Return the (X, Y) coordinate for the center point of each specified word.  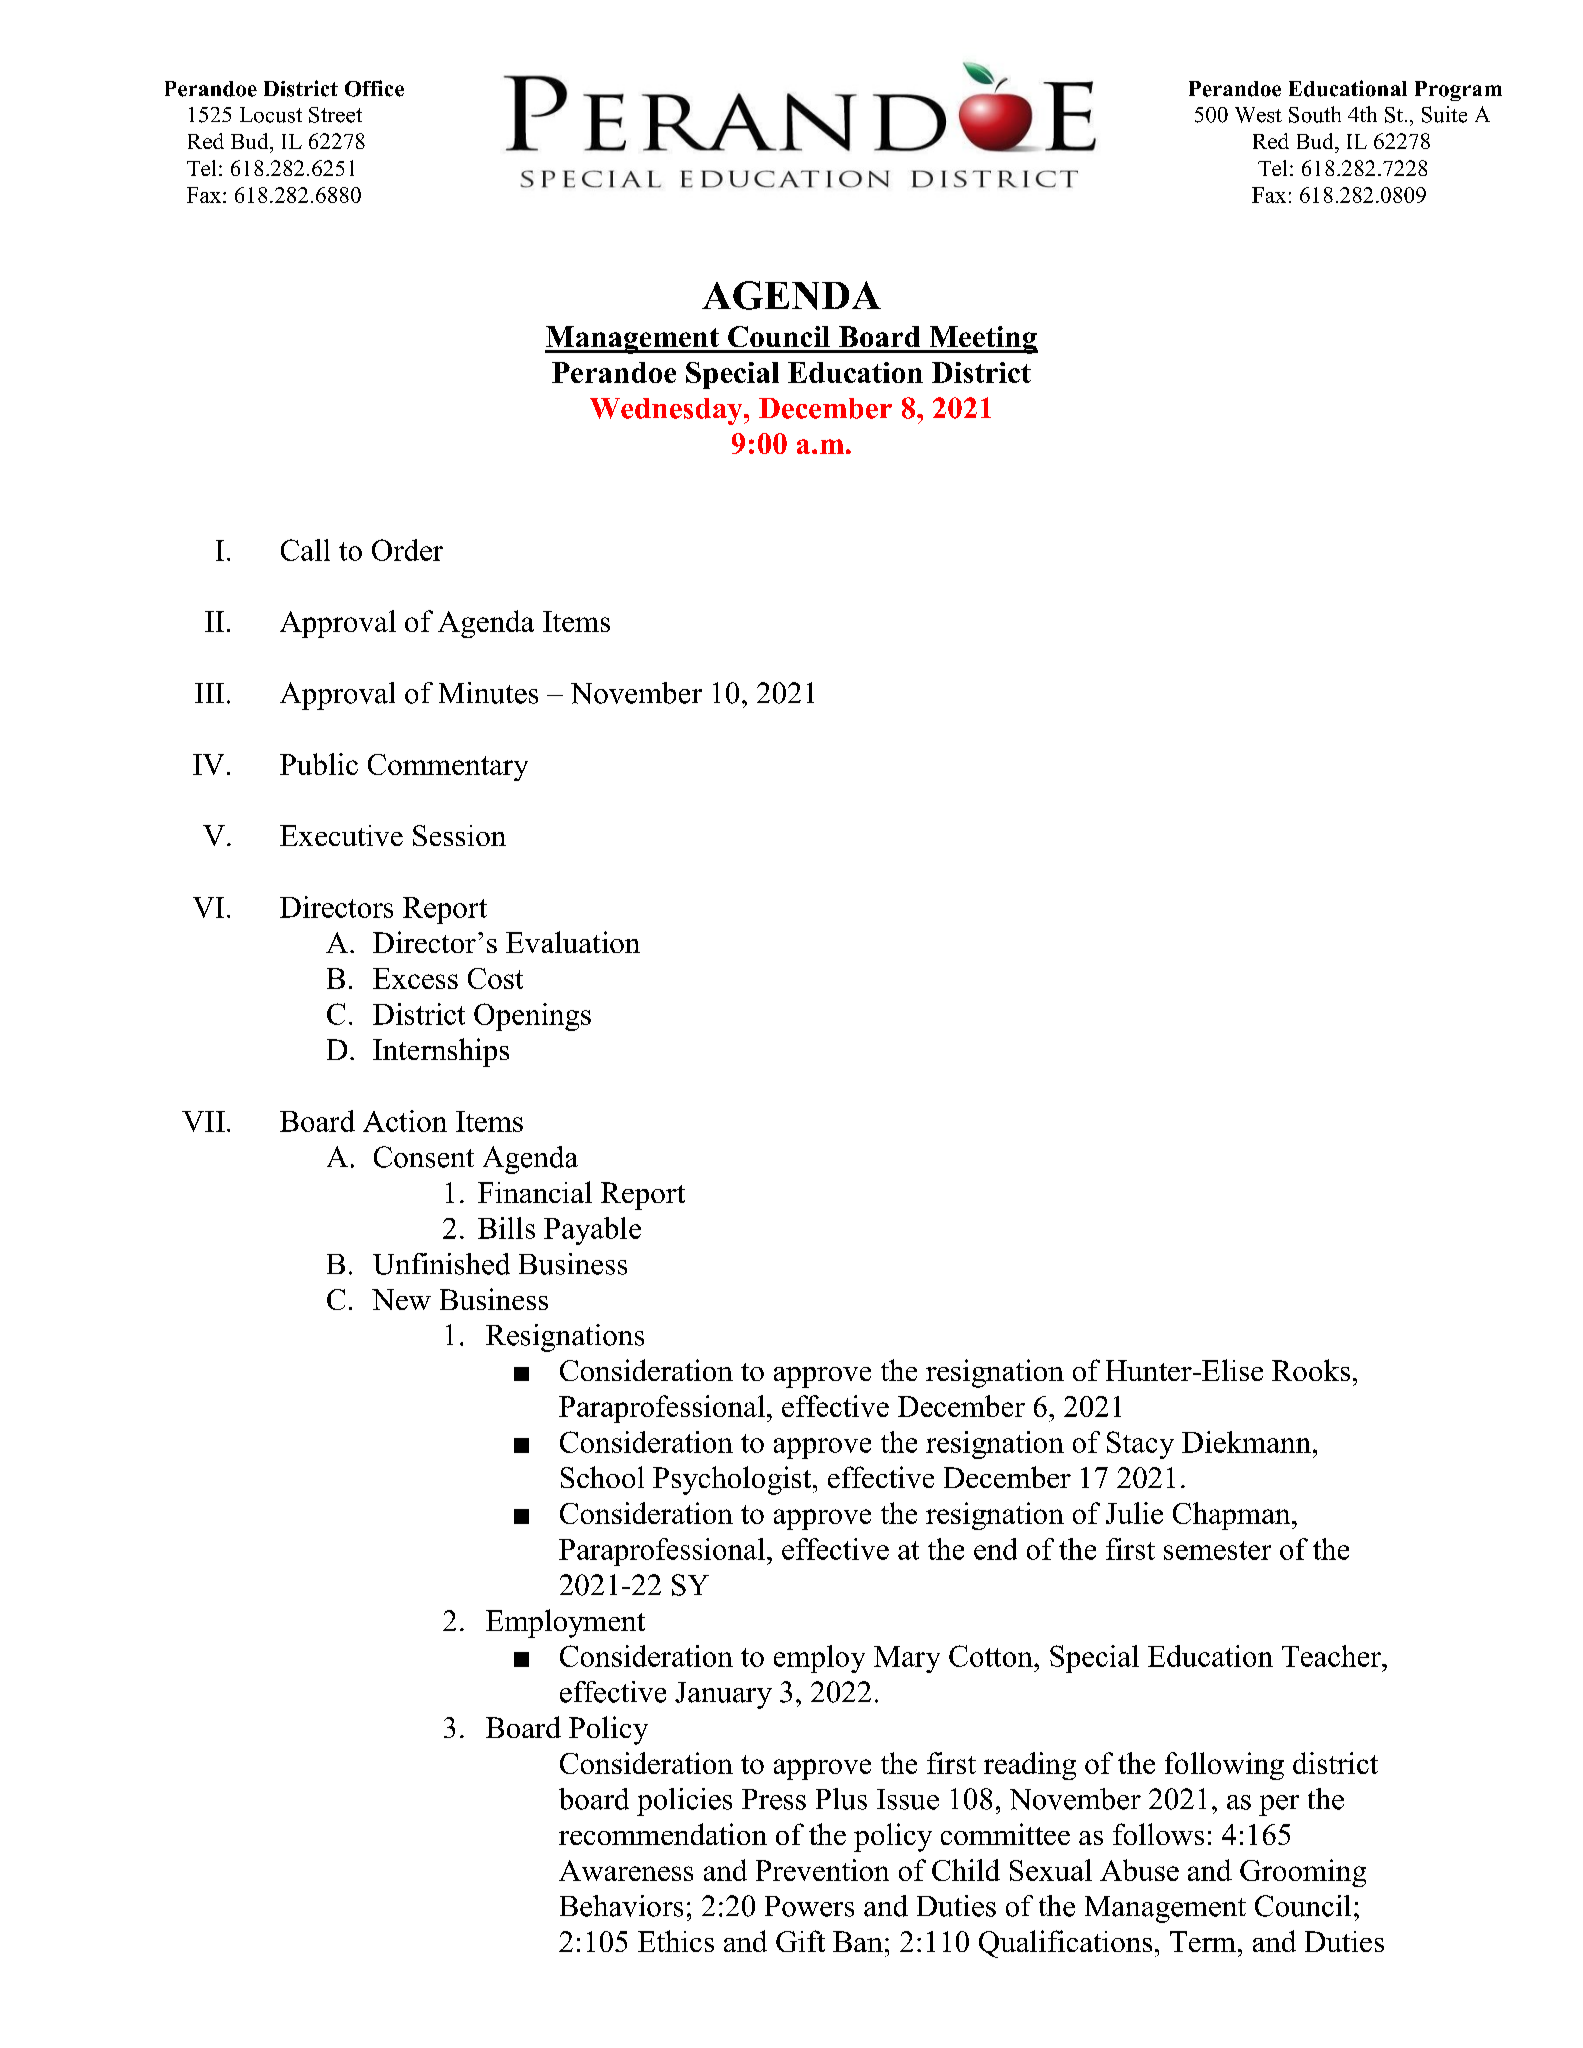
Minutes (488, 693)
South (1315, 114)
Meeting (982, 340)
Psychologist (733, 1480)
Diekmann (1246, 1442)
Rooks (1311, 1370)
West (1258, 115)
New (401, 1299)
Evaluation (573, 942)
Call (305, 550)
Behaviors (621, 1906)
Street (335, 115)
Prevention (822, 1870)
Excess (415, 978)
